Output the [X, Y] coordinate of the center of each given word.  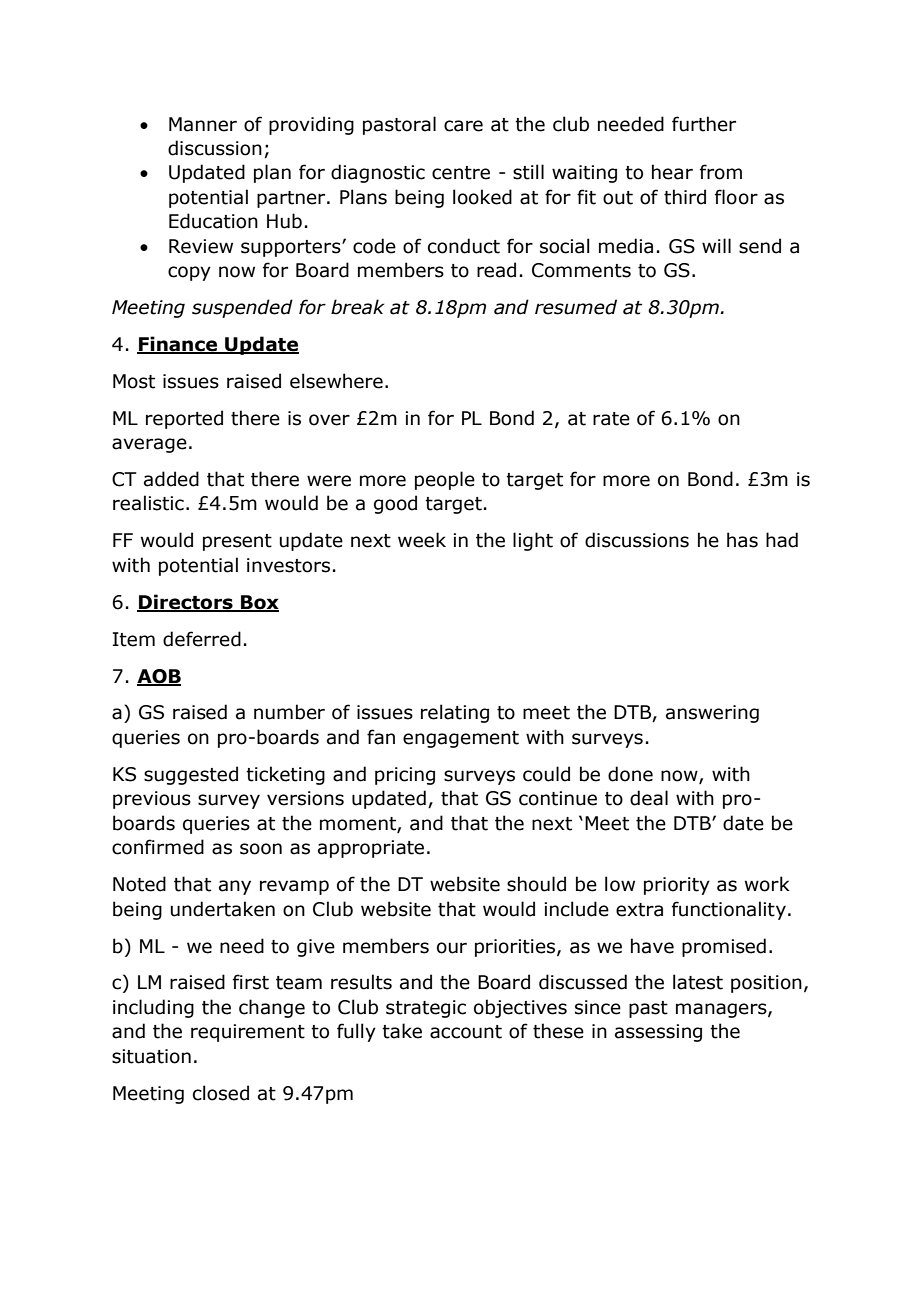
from [721, 172]
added [171, 479]
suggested [191, 775]
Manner [203, 124]
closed [221, 1093]
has [742, 540]
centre [461, 173]
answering [712, 714]
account [466, 1032]
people [445, 480]
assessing [658, 1033]
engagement [461, 739]
